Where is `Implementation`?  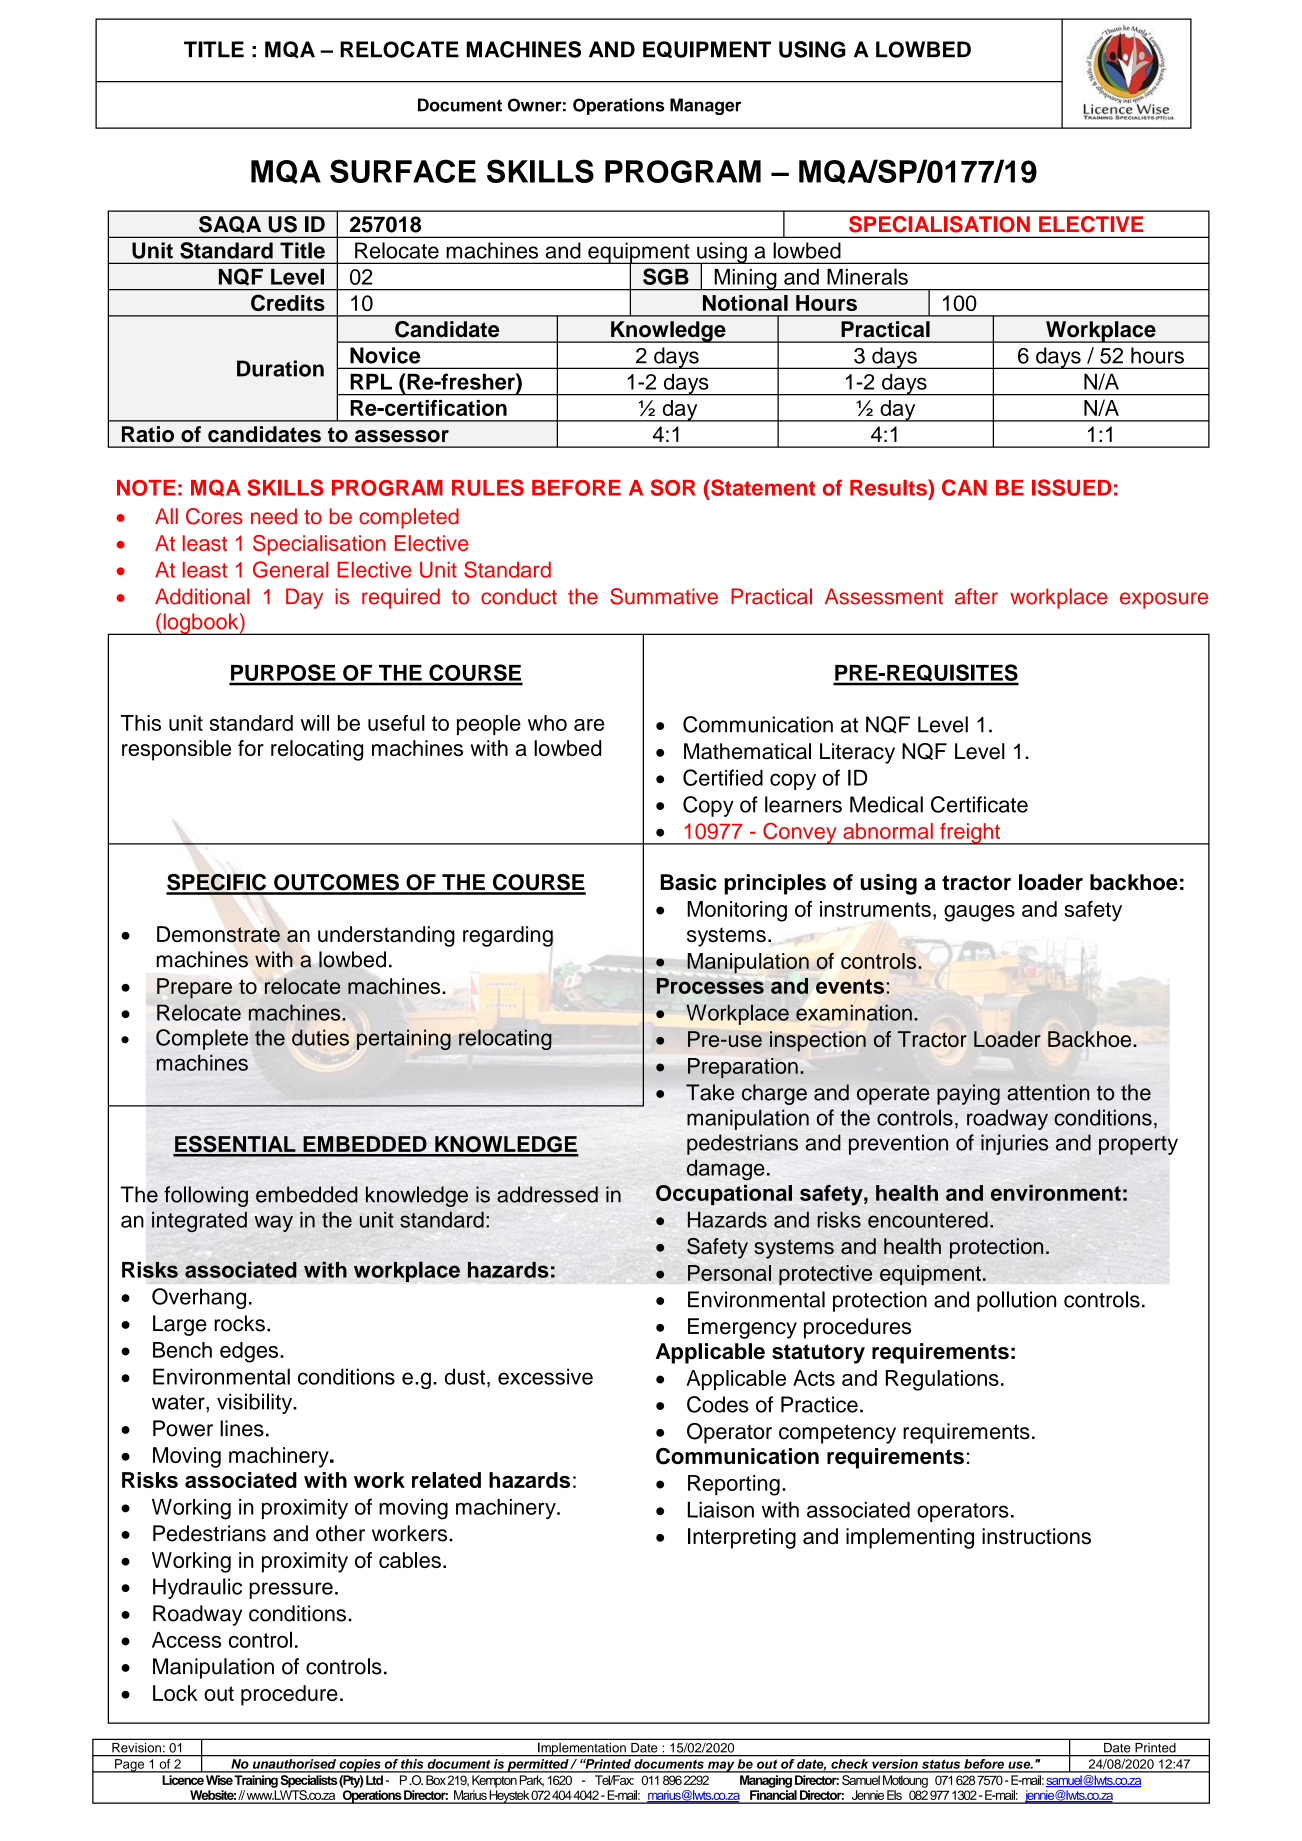 Implementation is located at coordinates (582, 1749).
